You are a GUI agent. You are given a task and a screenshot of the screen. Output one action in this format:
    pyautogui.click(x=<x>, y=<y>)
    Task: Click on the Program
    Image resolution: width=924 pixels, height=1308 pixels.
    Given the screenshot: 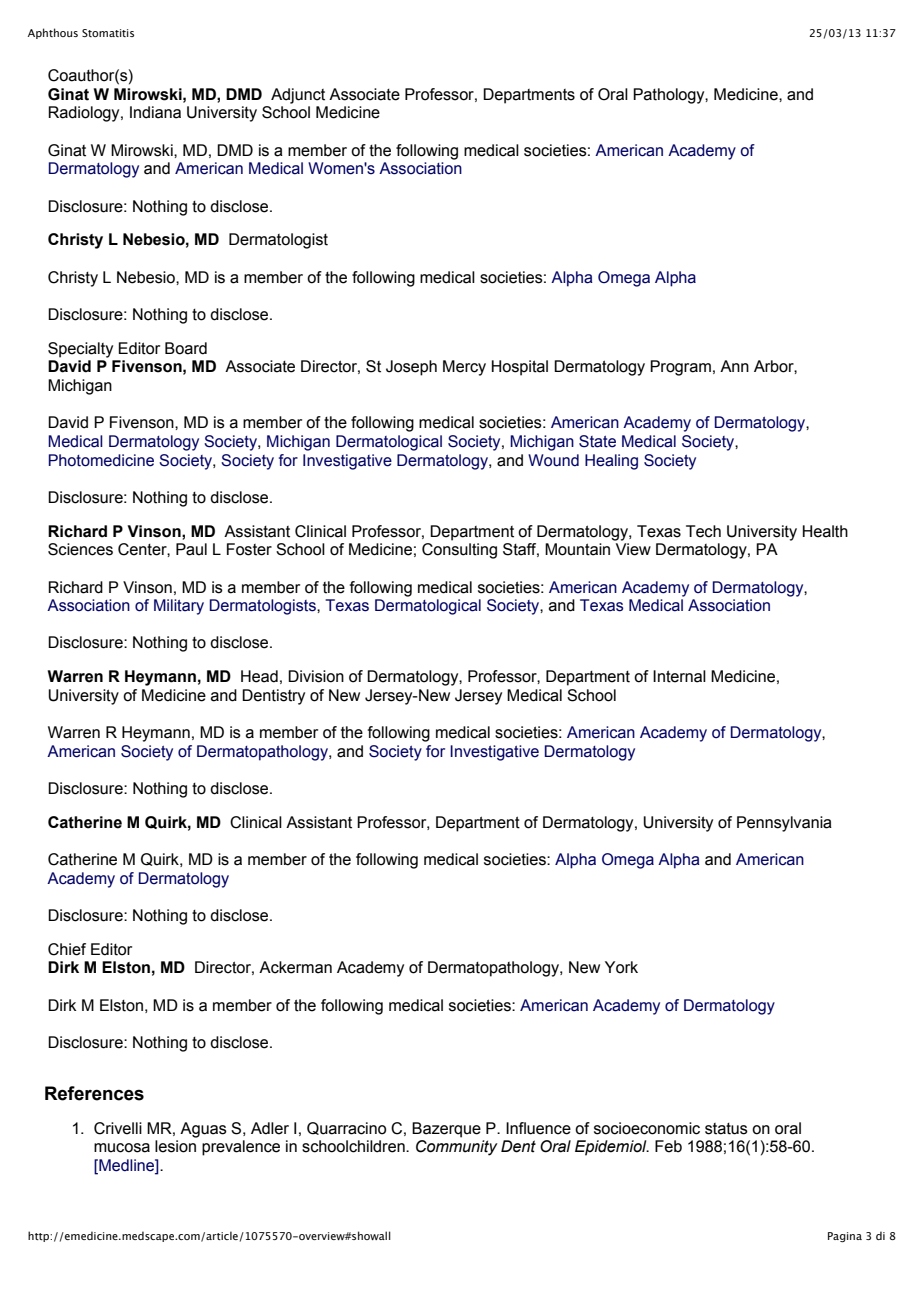 What is the action you would take?
    pyautogui.click(x=680, y=368)
